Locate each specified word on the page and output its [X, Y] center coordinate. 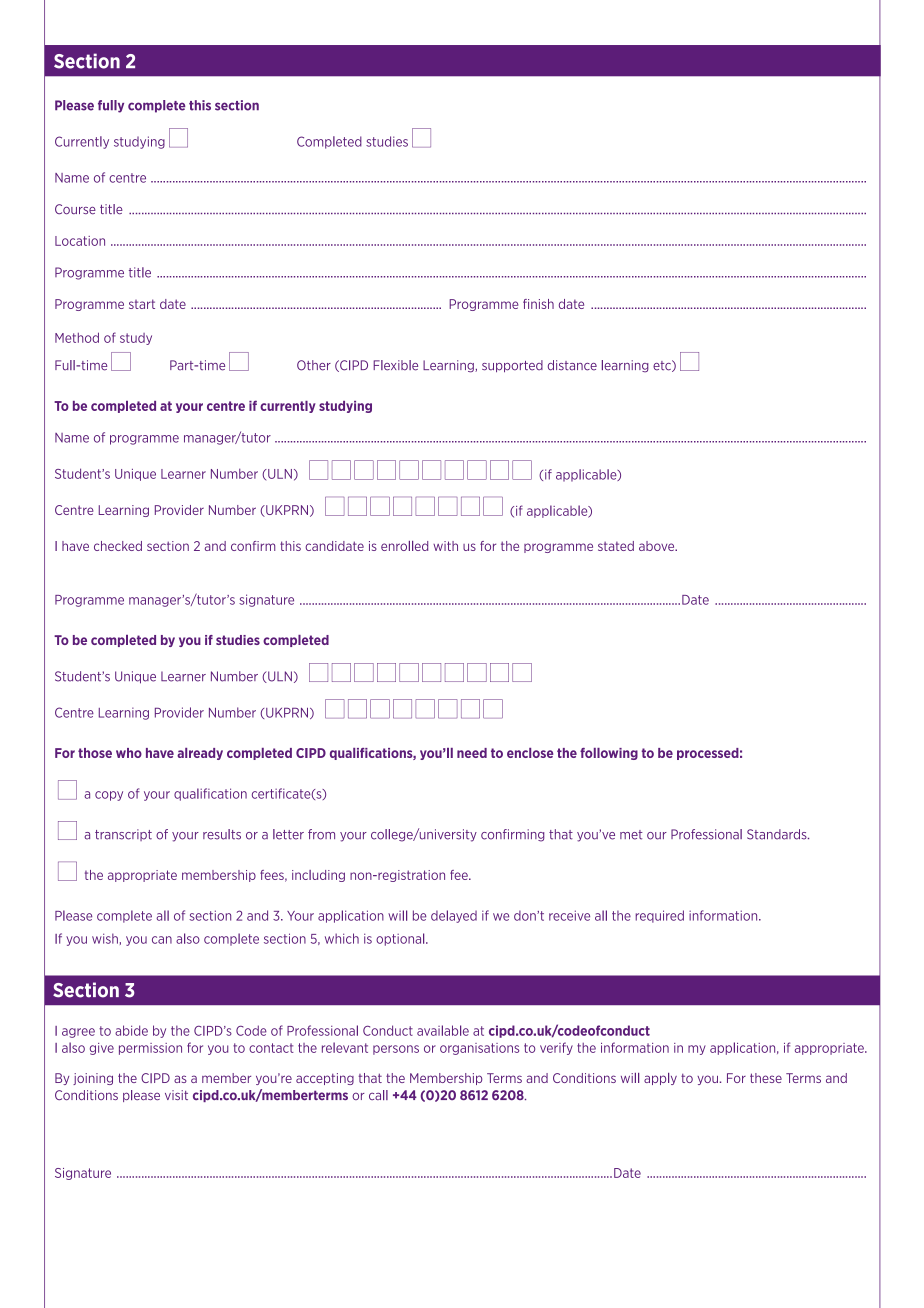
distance [572, 365]
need [472, 753]
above [658, 546]
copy [109, 796]
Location [80, 241]
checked [118, 546]
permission [150, 1049]
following [609, 754]
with [445, 546]
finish [538, 304]
